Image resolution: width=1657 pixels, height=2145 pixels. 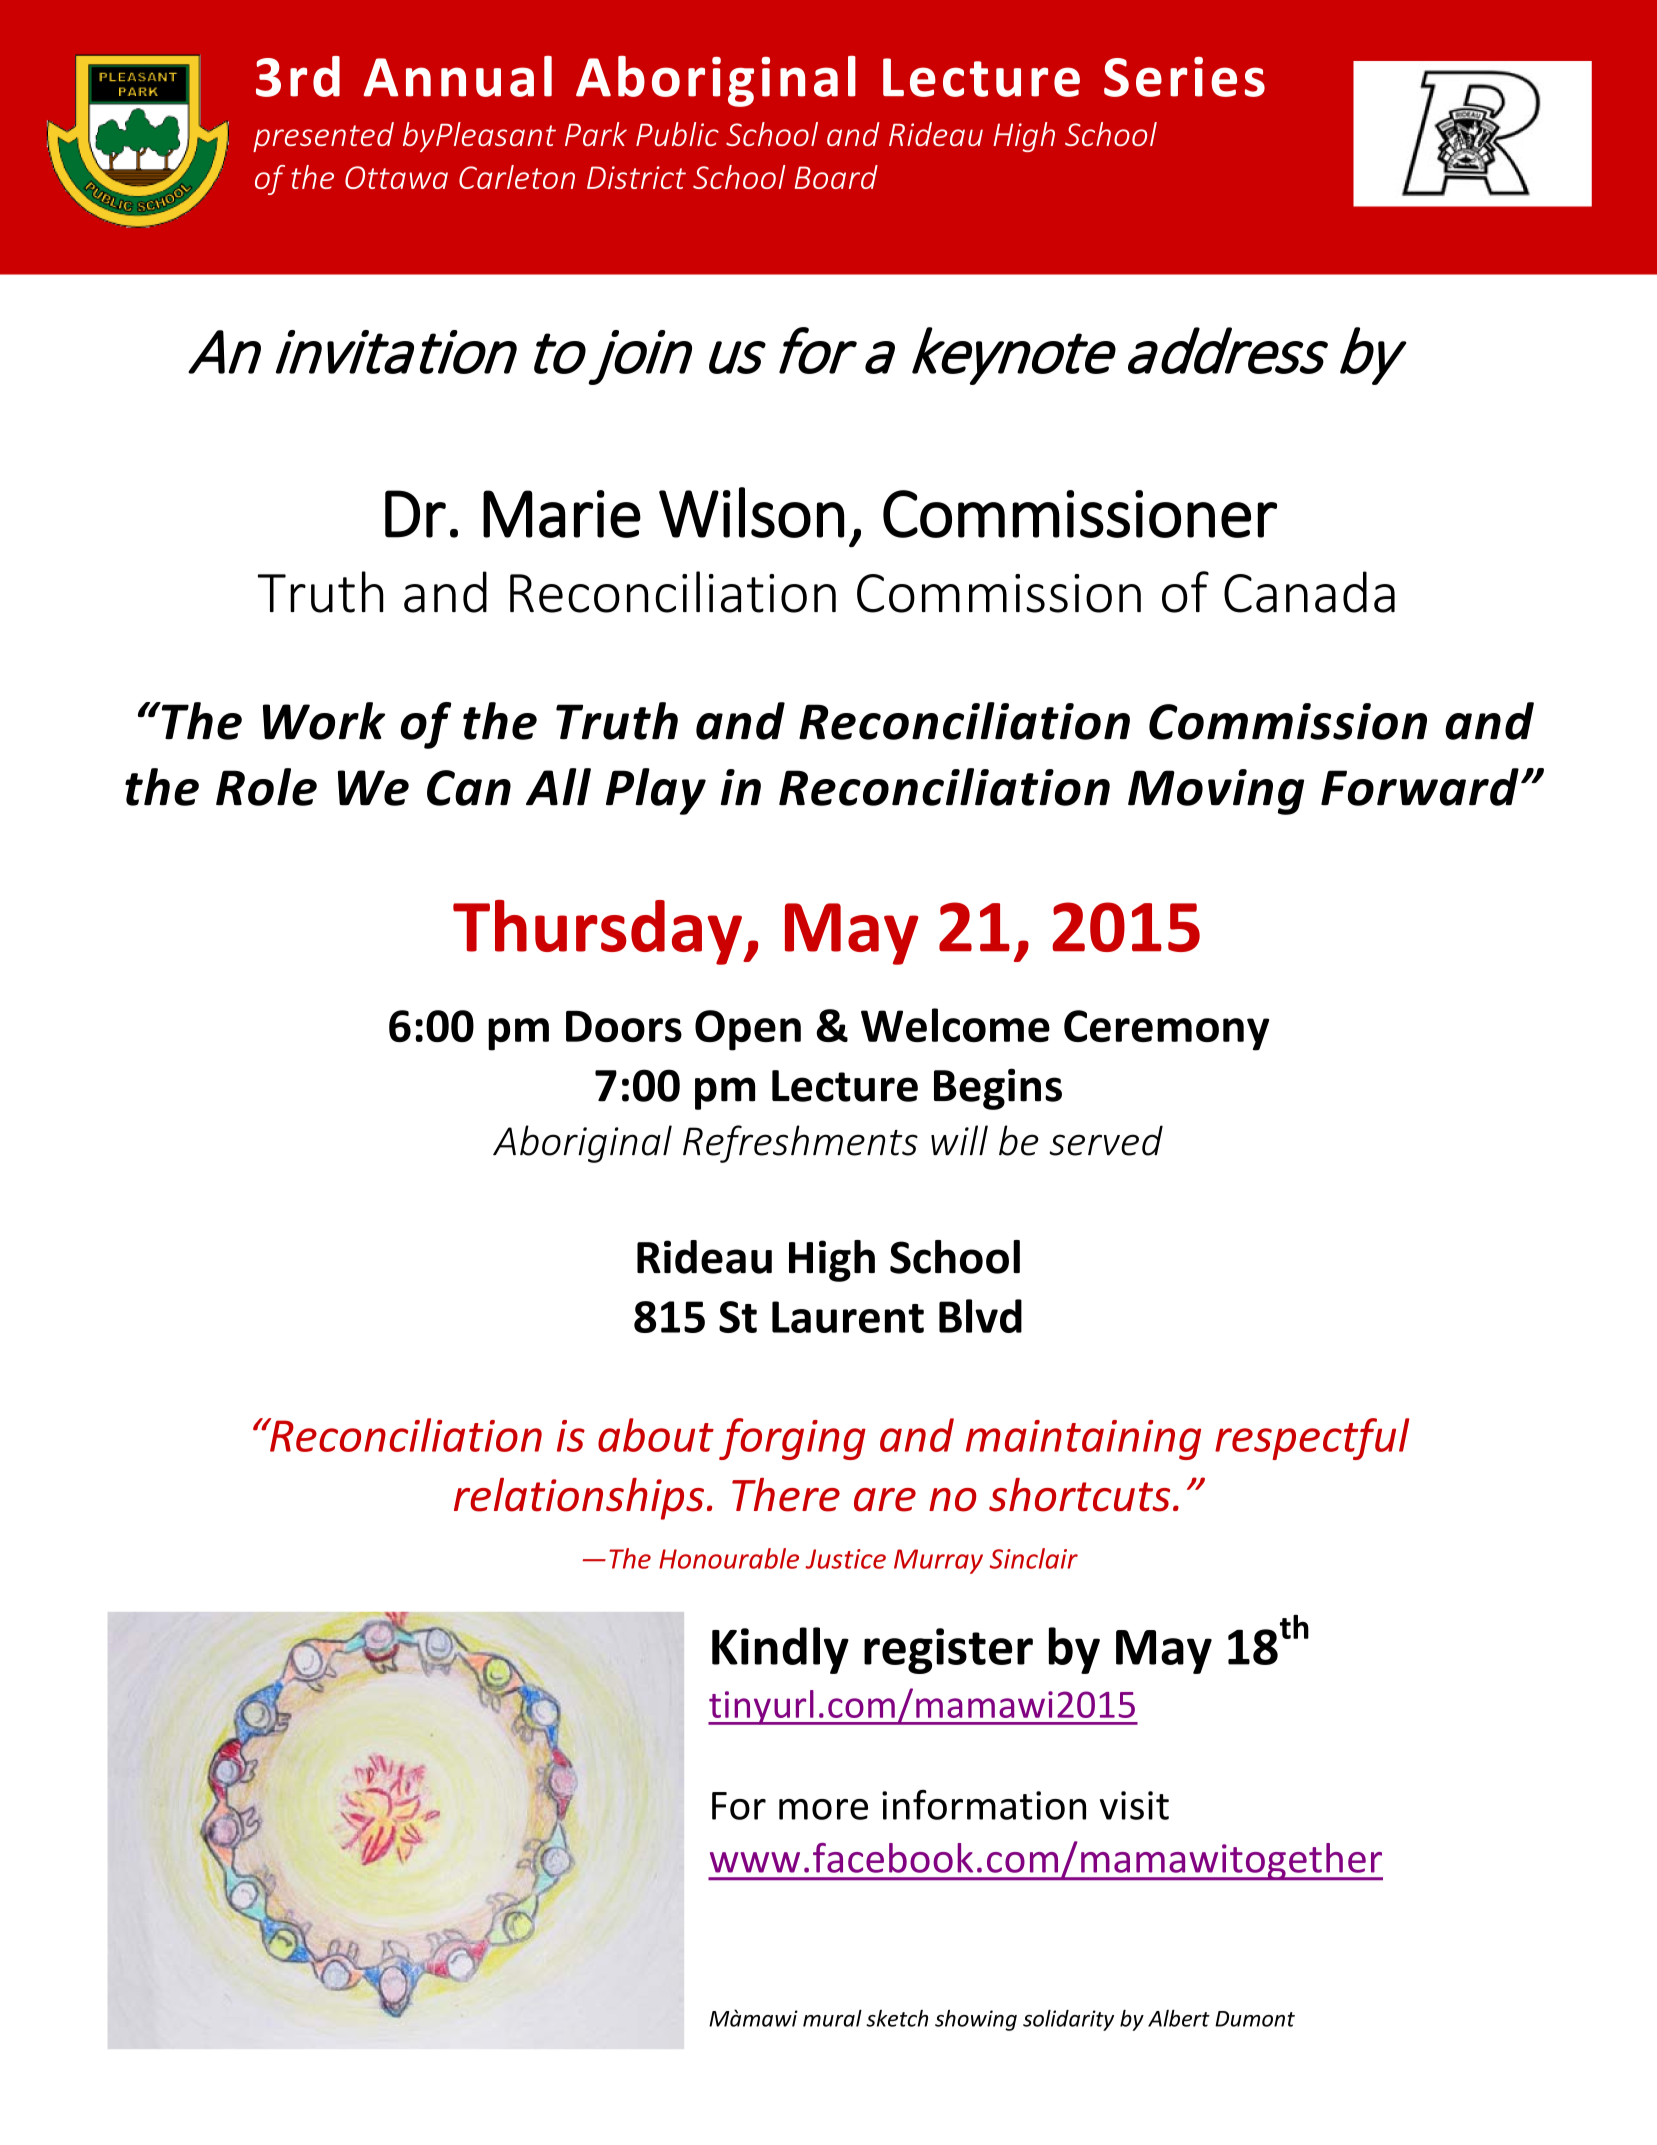 What do you see at coordinates (1255, 2019) in the screenshot?
I see `Dumont` at bounding box center [1255, 2019].
